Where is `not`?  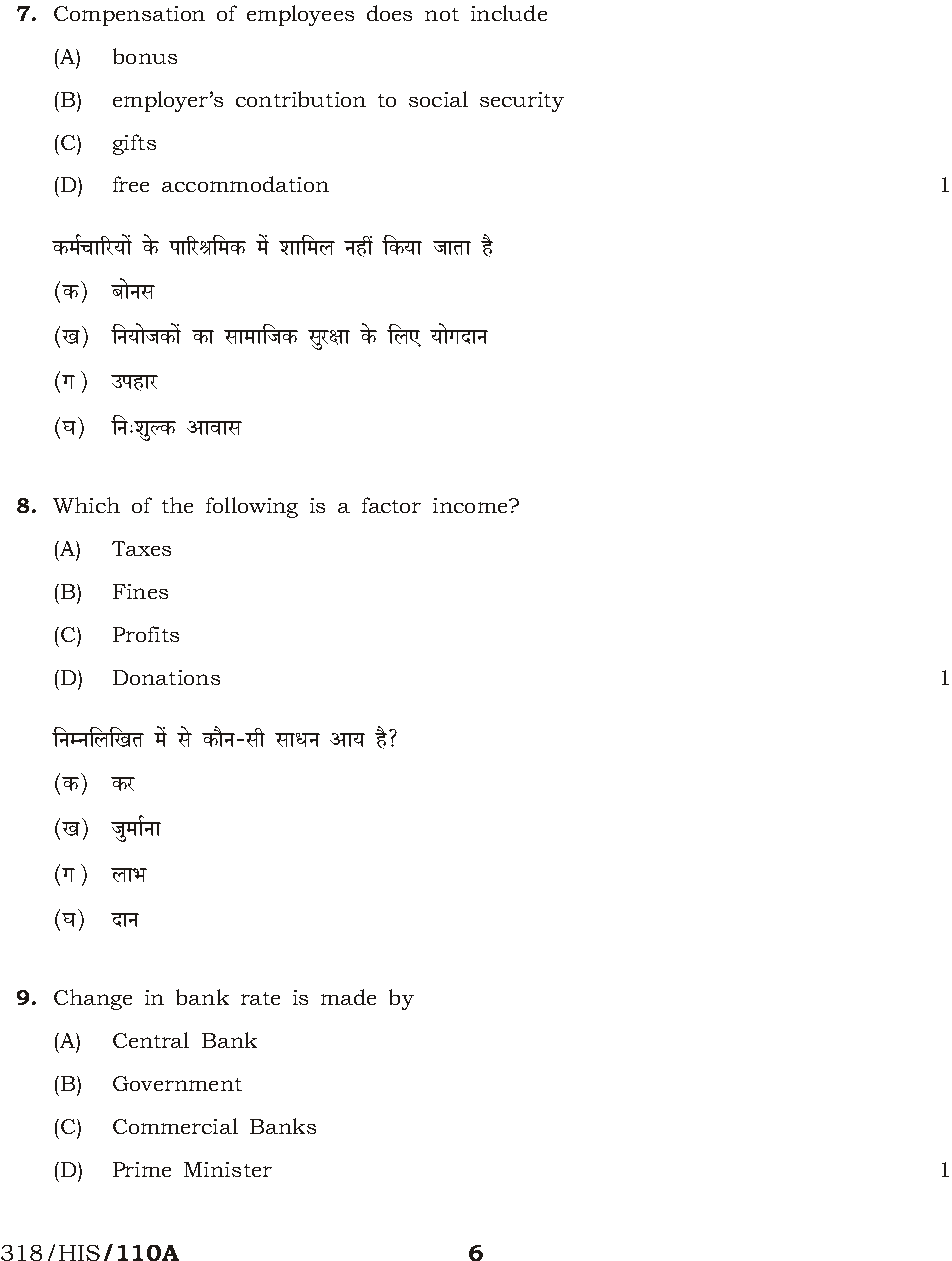
not is located at coordinates (442, 14).
